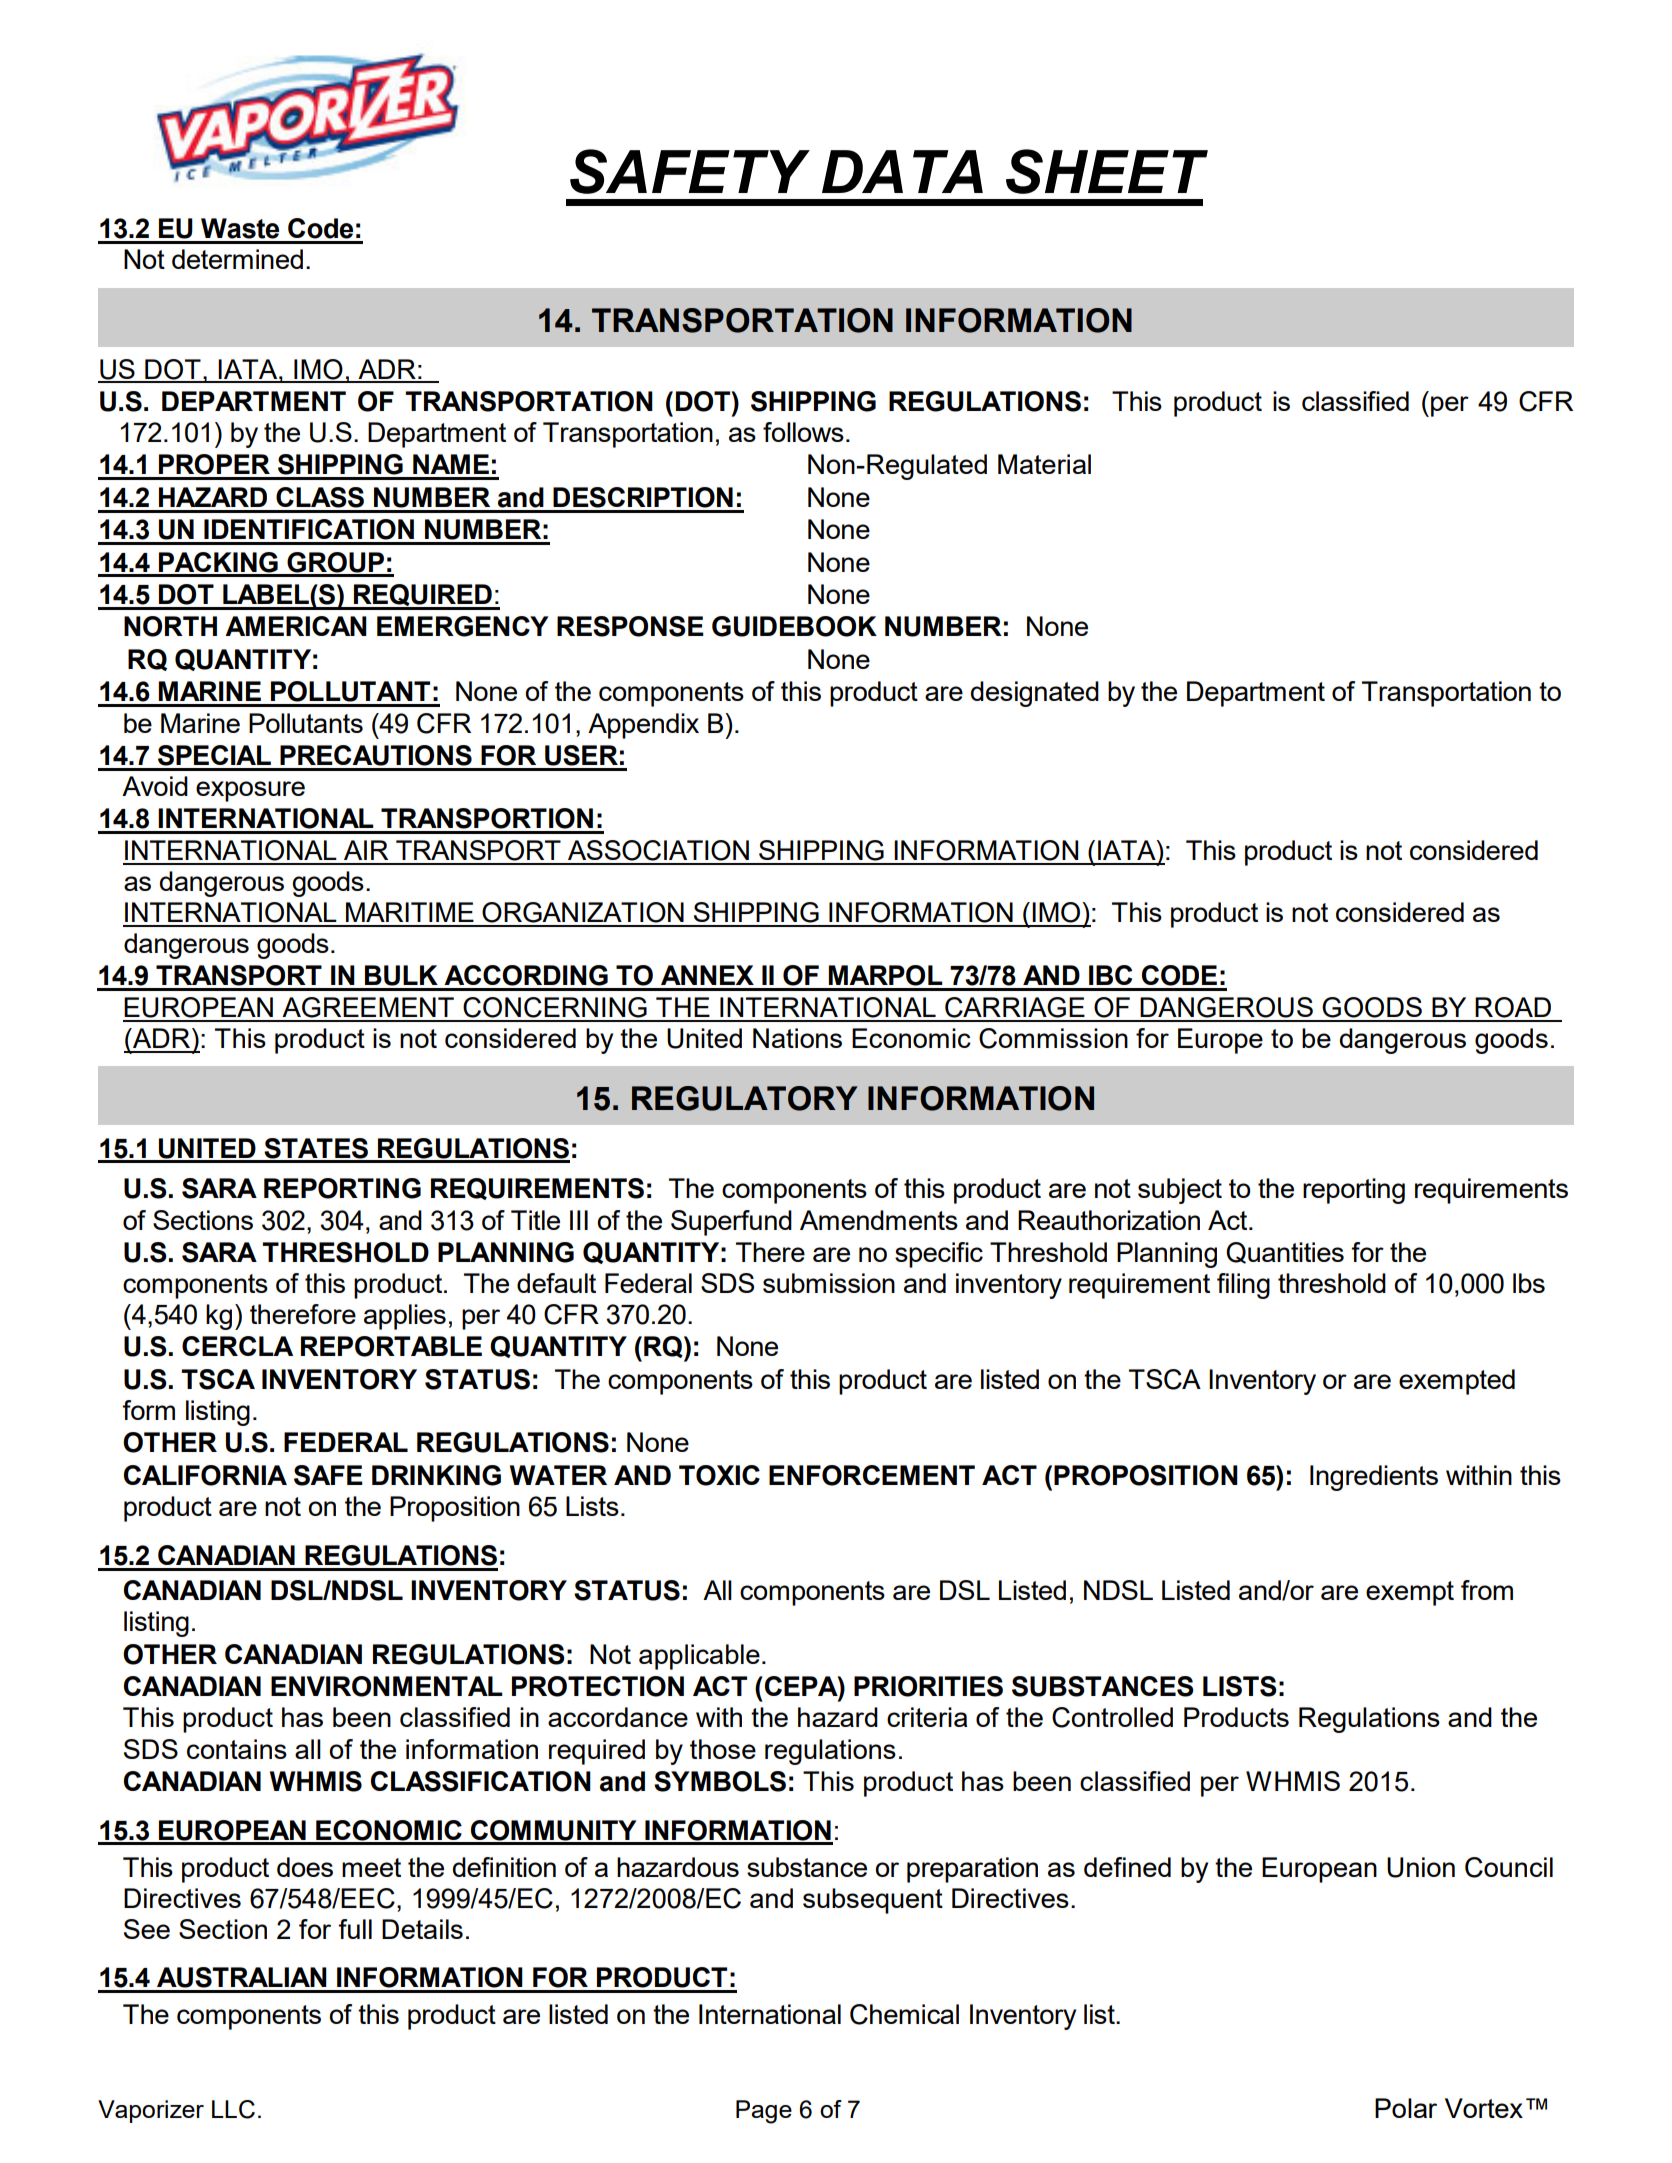 Image resolution: width=1672 pixels, height=2163 pixels. Describe the element at coordinates (904, 2014) in the document. I see `Chemical` at that location.
